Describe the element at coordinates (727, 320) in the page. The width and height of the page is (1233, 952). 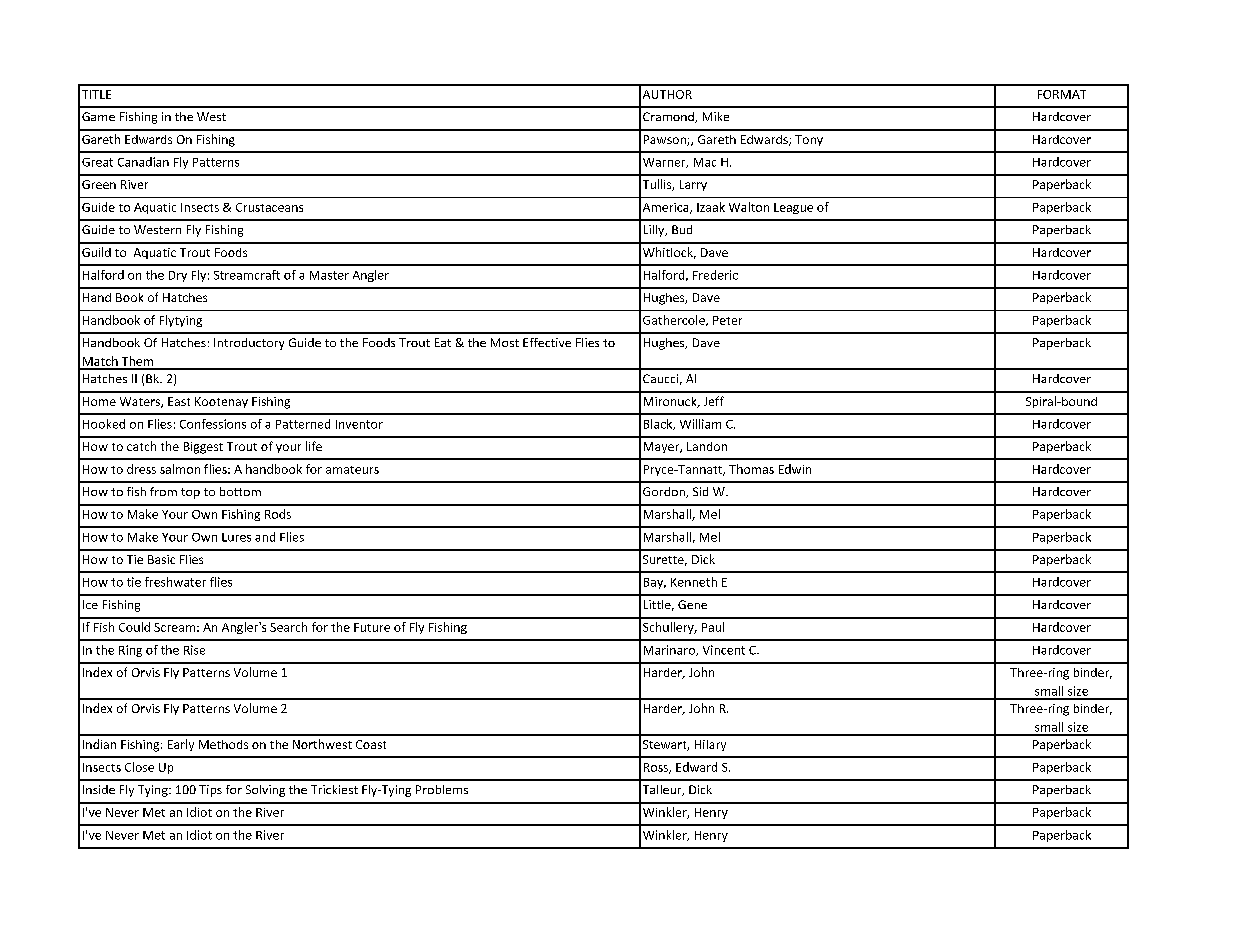
I see `Peter` at that location.
